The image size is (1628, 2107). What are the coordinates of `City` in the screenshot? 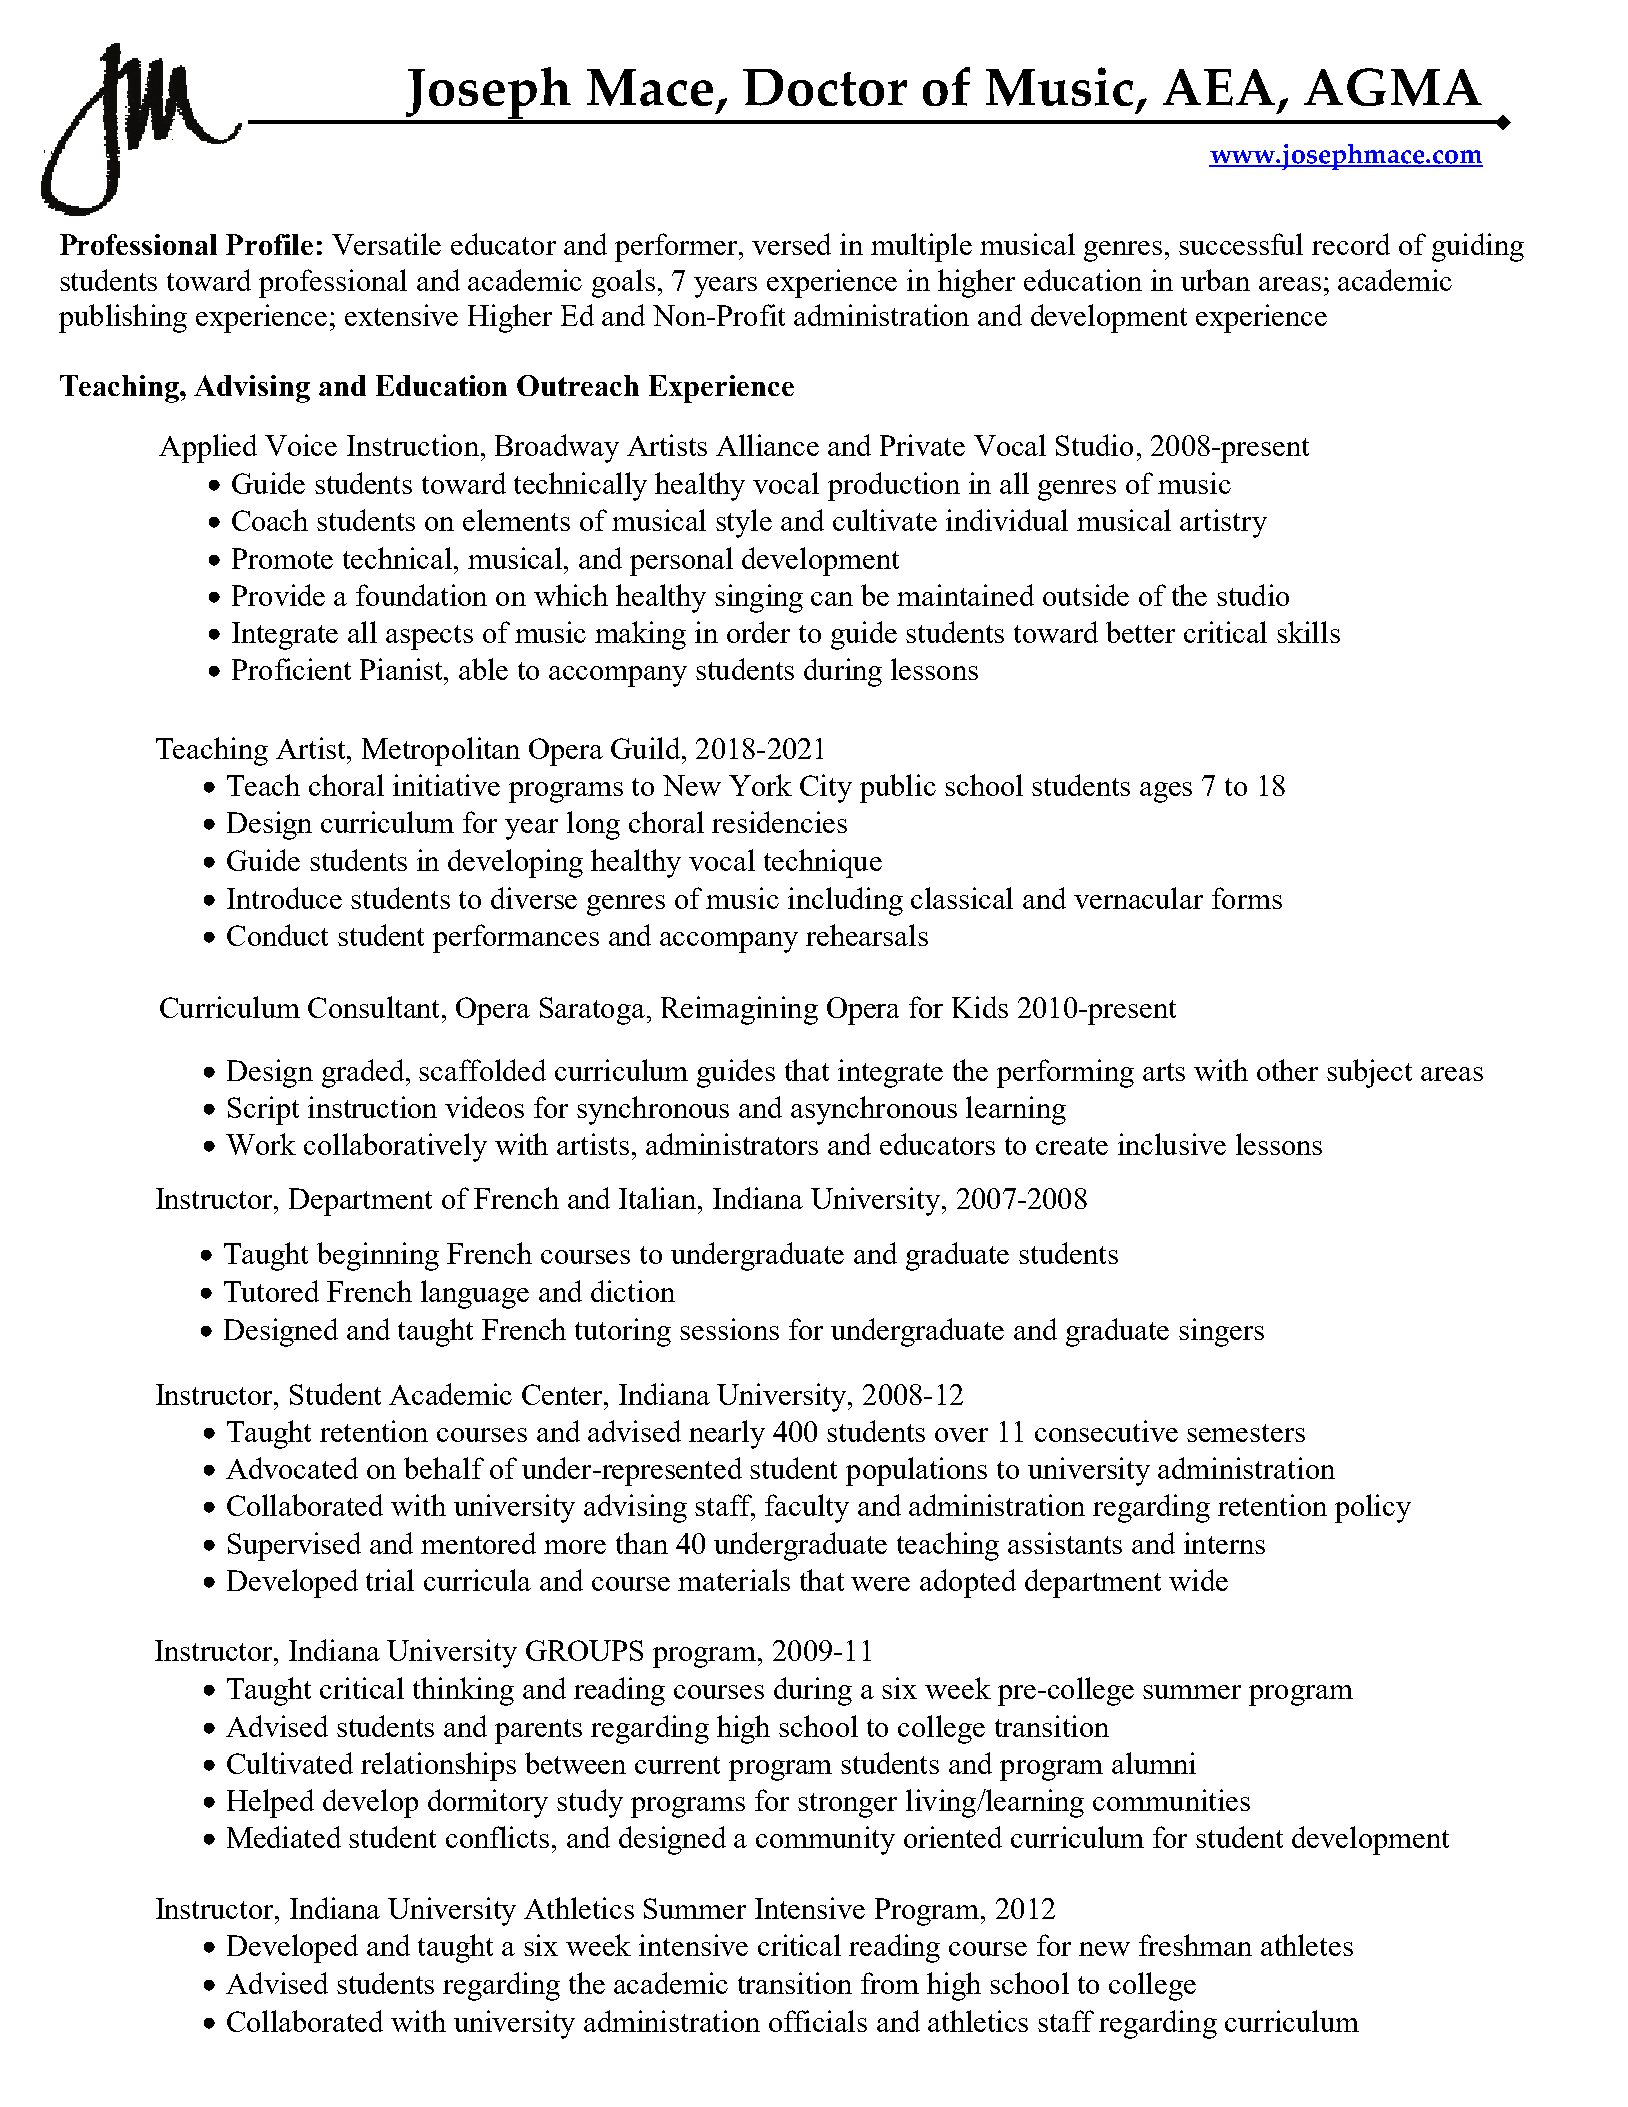 It's located at (826, 788).
